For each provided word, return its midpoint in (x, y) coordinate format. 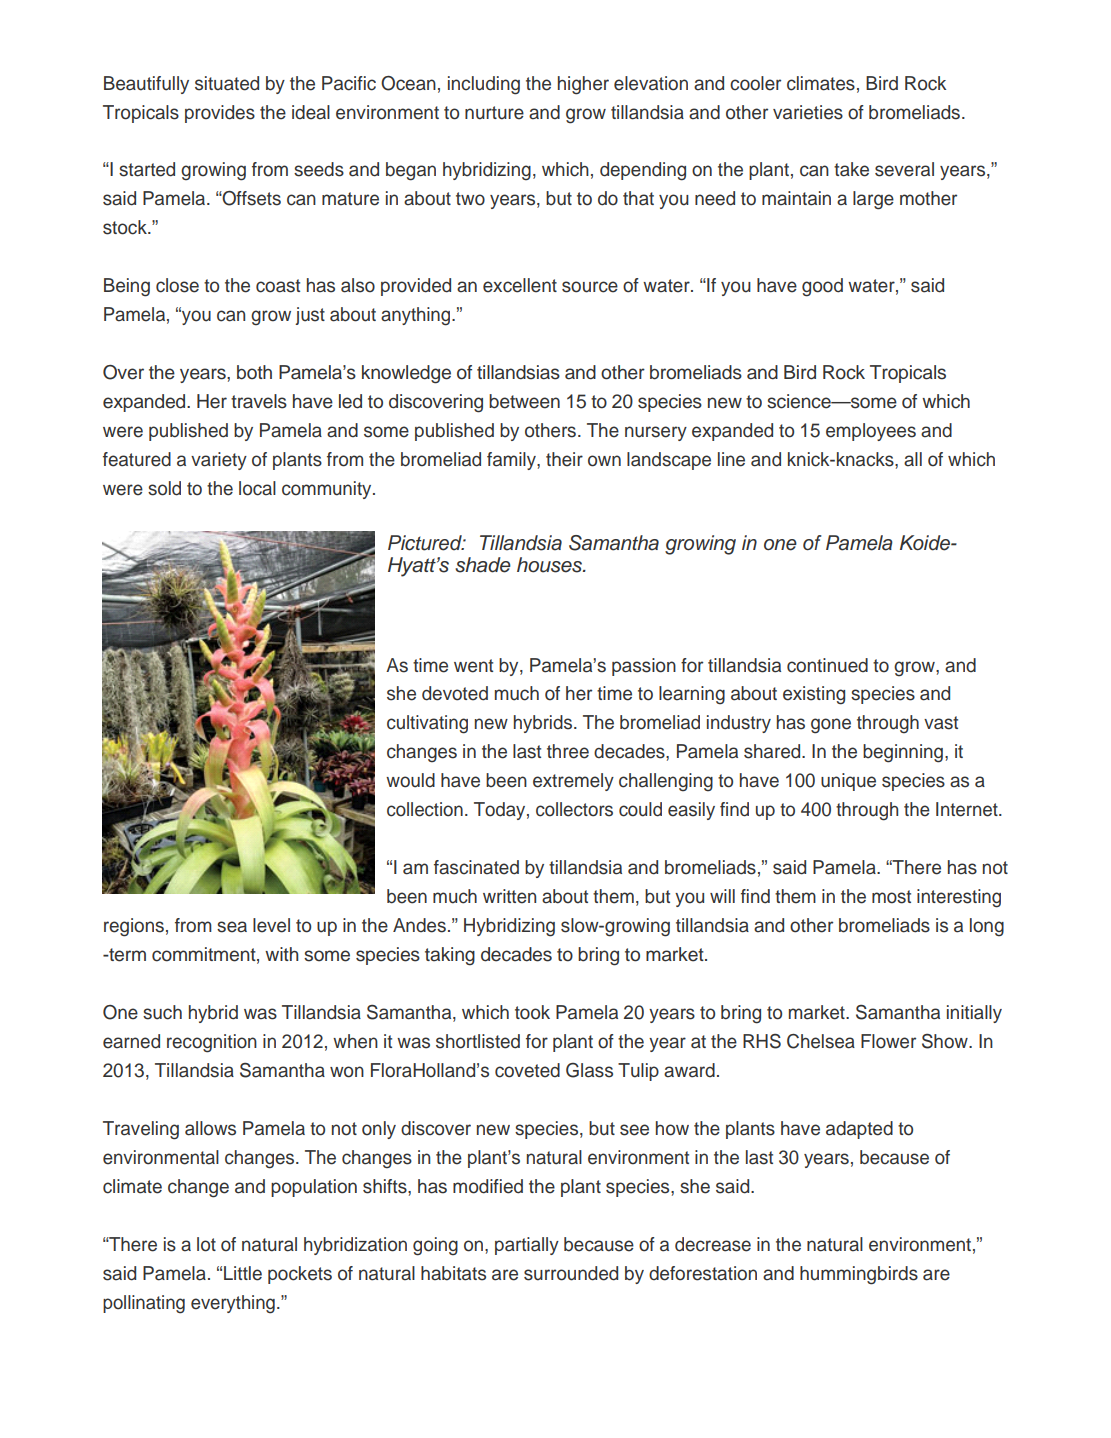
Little (243, 1273)
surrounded (571, 1273)
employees (871, 432)
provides (220, 114)
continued (827, 665)
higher (583, 85)
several (904, 169)
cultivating (427, 724)
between (524, 401)
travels (259, 401)
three (568, 751)
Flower (888, 1041)
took (532, 1012)
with (282, 954)
